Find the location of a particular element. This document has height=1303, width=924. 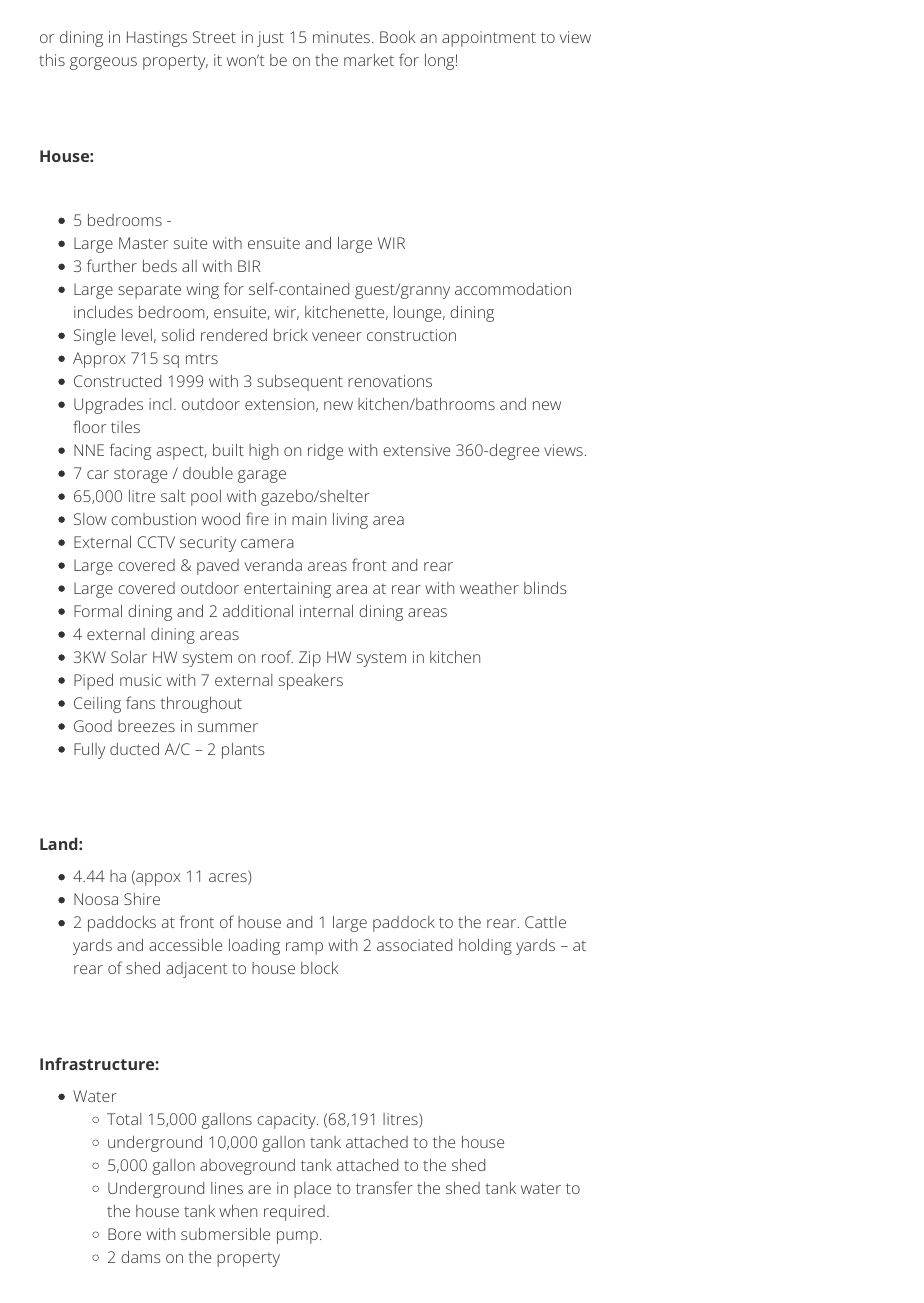

just is located at coordinates (270, 39).
